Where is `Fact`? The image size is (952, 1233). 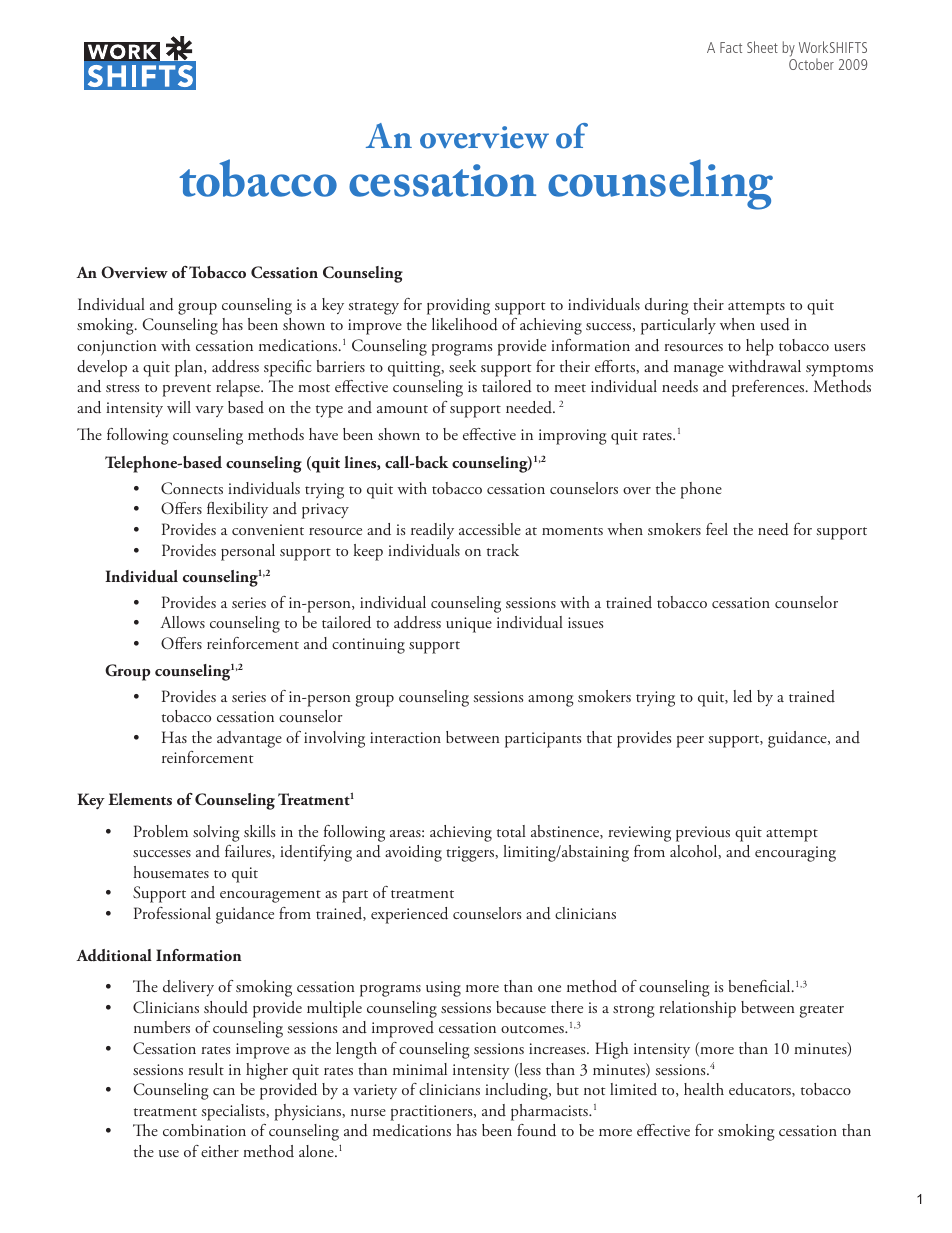 Fact is located at coordinates (731, 47).
